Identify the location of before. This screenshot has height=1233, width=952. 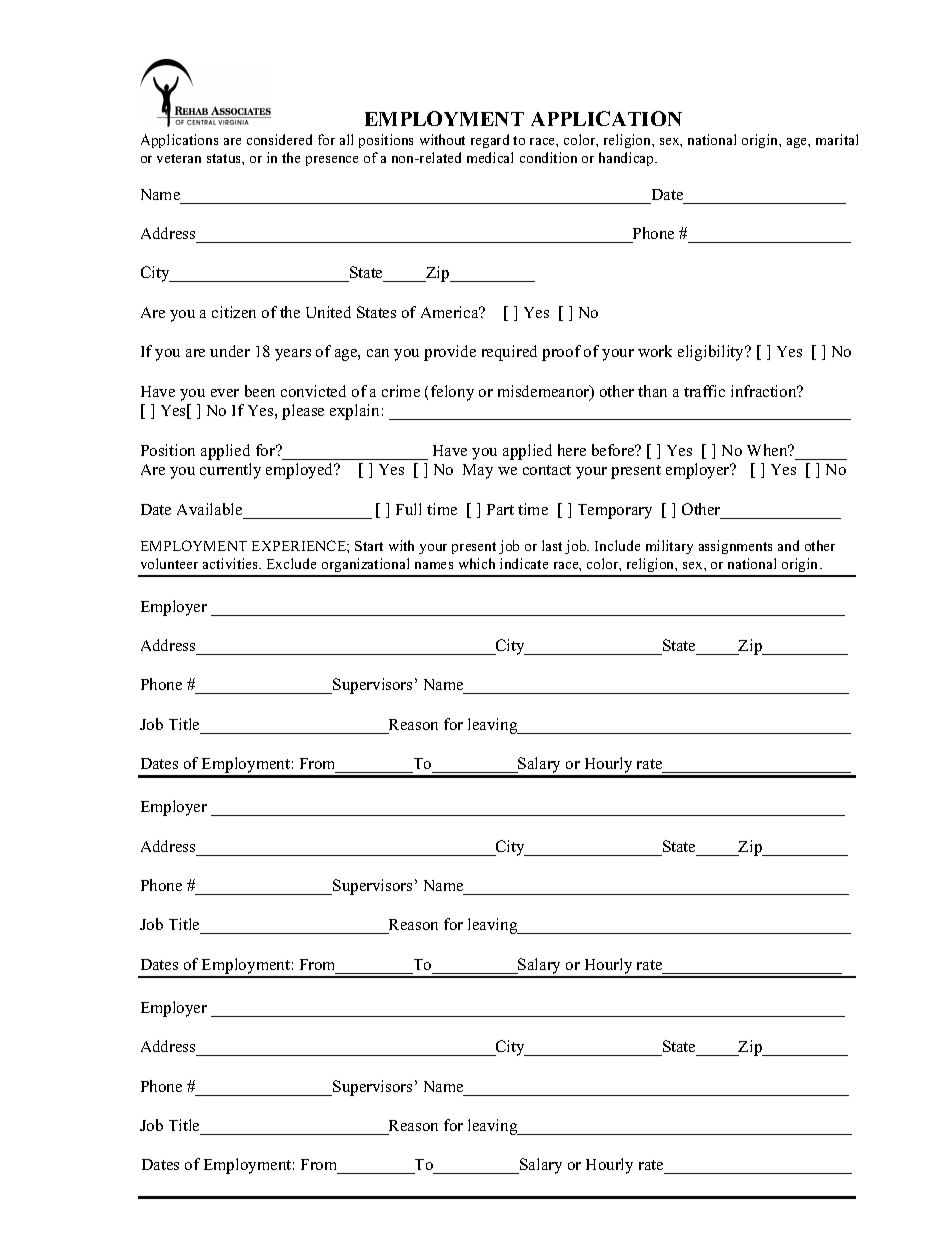
(614, 450).
